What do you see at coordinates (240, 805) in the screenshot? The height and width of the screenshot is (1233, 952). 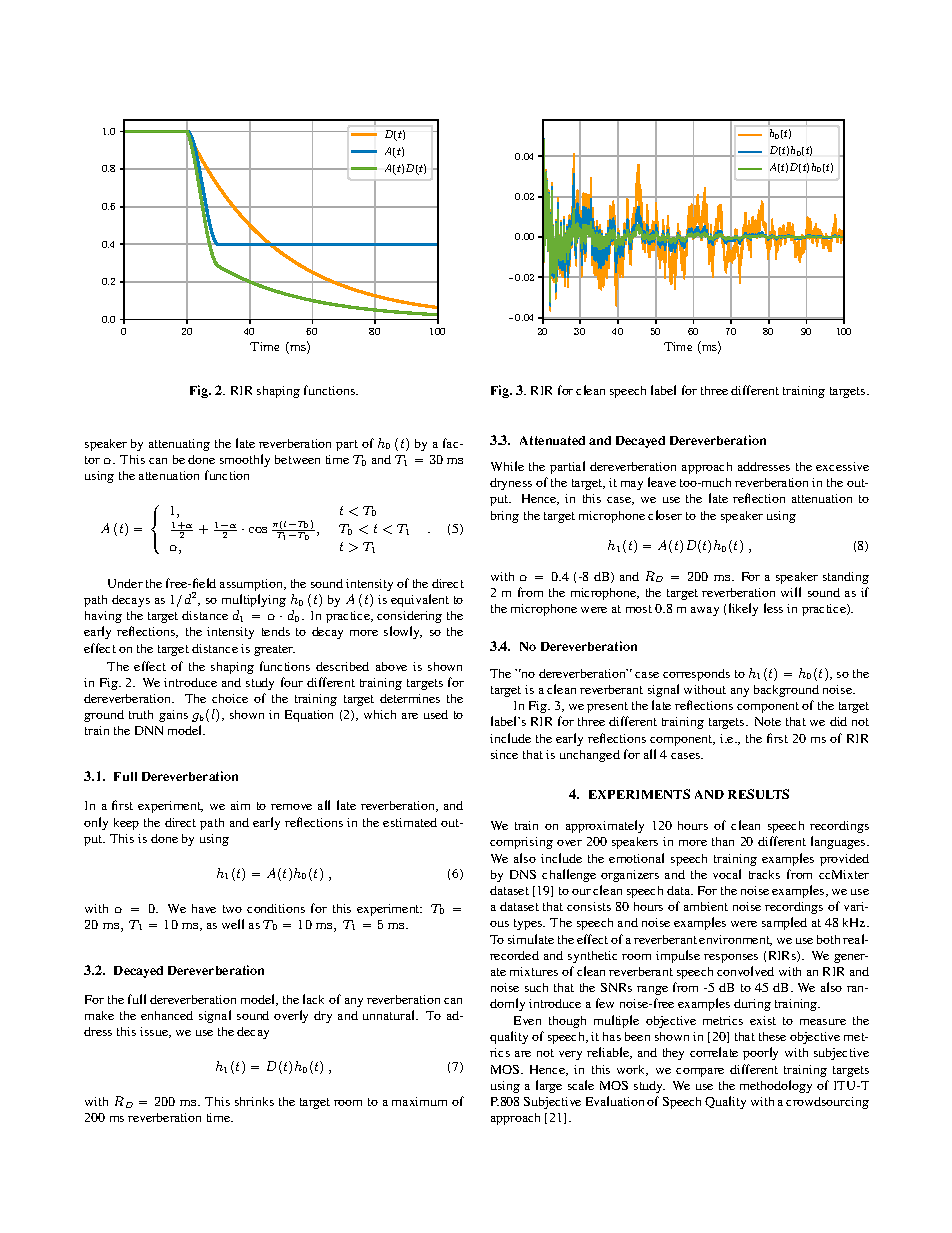 I see `aim` at bounding box center [240, 805].
